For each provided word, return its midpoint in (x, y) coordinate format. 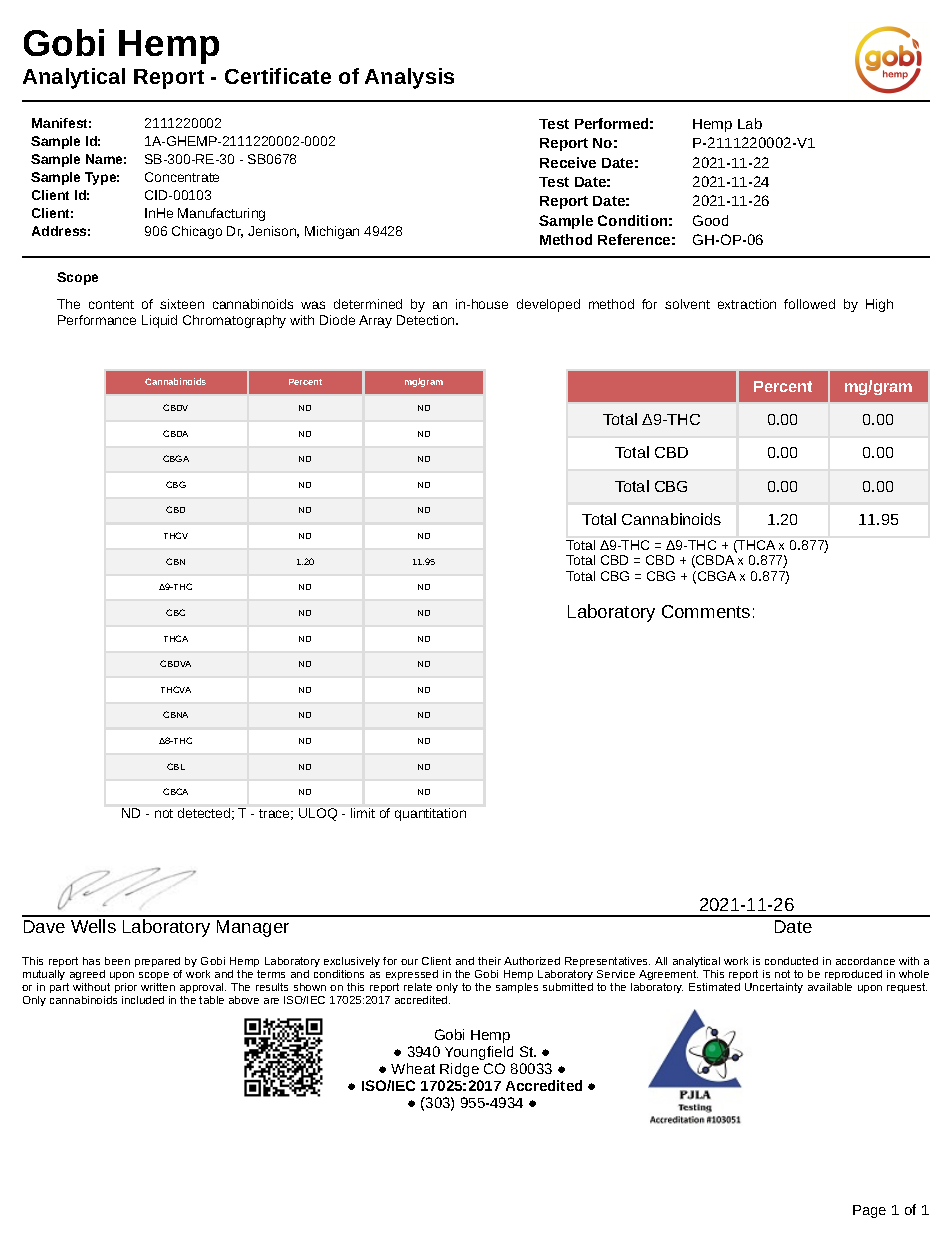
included (143, 1000)
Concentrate (182, 177)
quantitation (430, 814)
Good (710, 220)
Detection (427, 320)
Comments (706, 611)
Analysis (409, 78)
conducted (791, 961)
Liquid (159, 321)
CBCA (175, 791)
